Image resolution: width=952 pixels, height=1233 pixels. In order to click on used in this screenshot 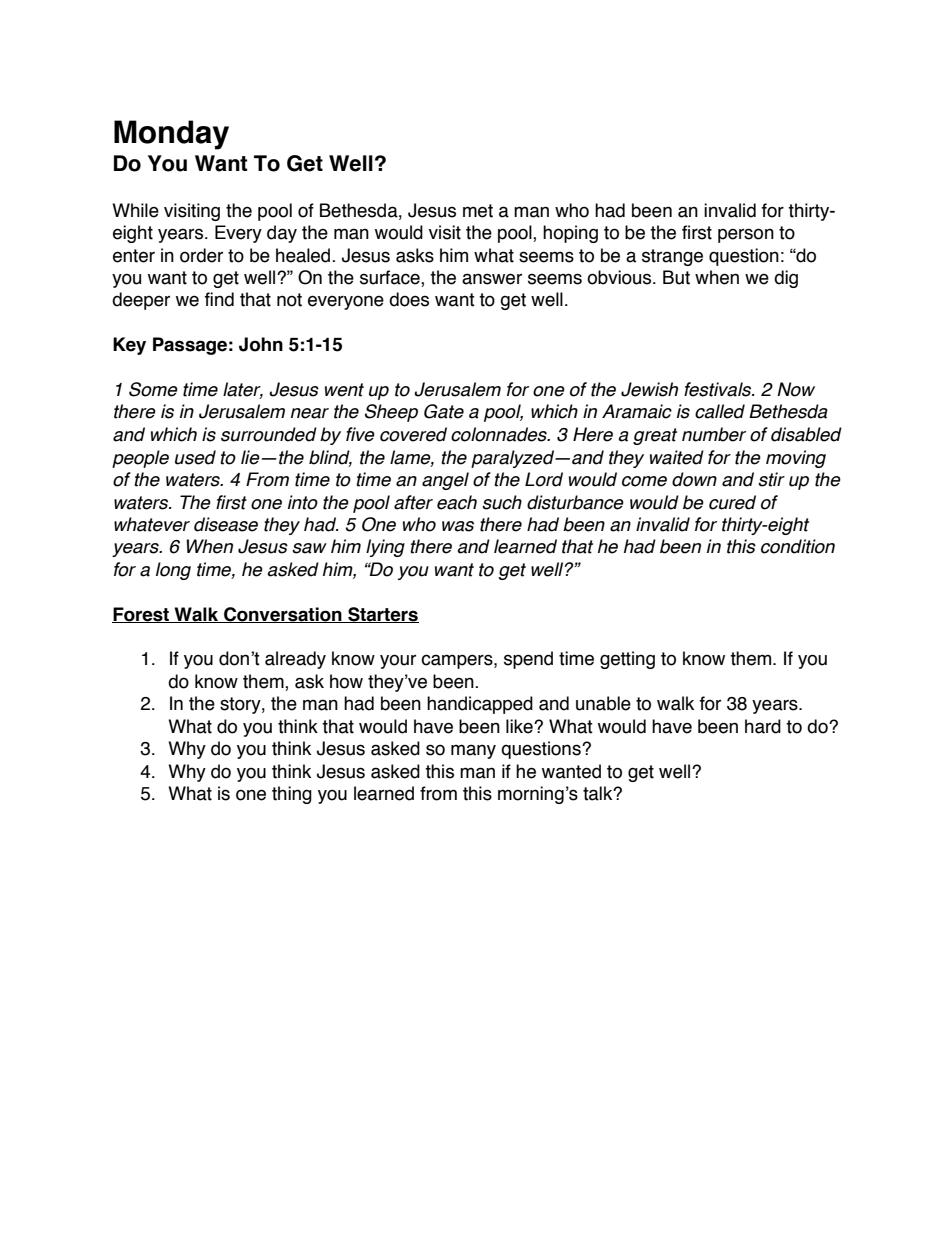, I will do `click(195, 457)`.
